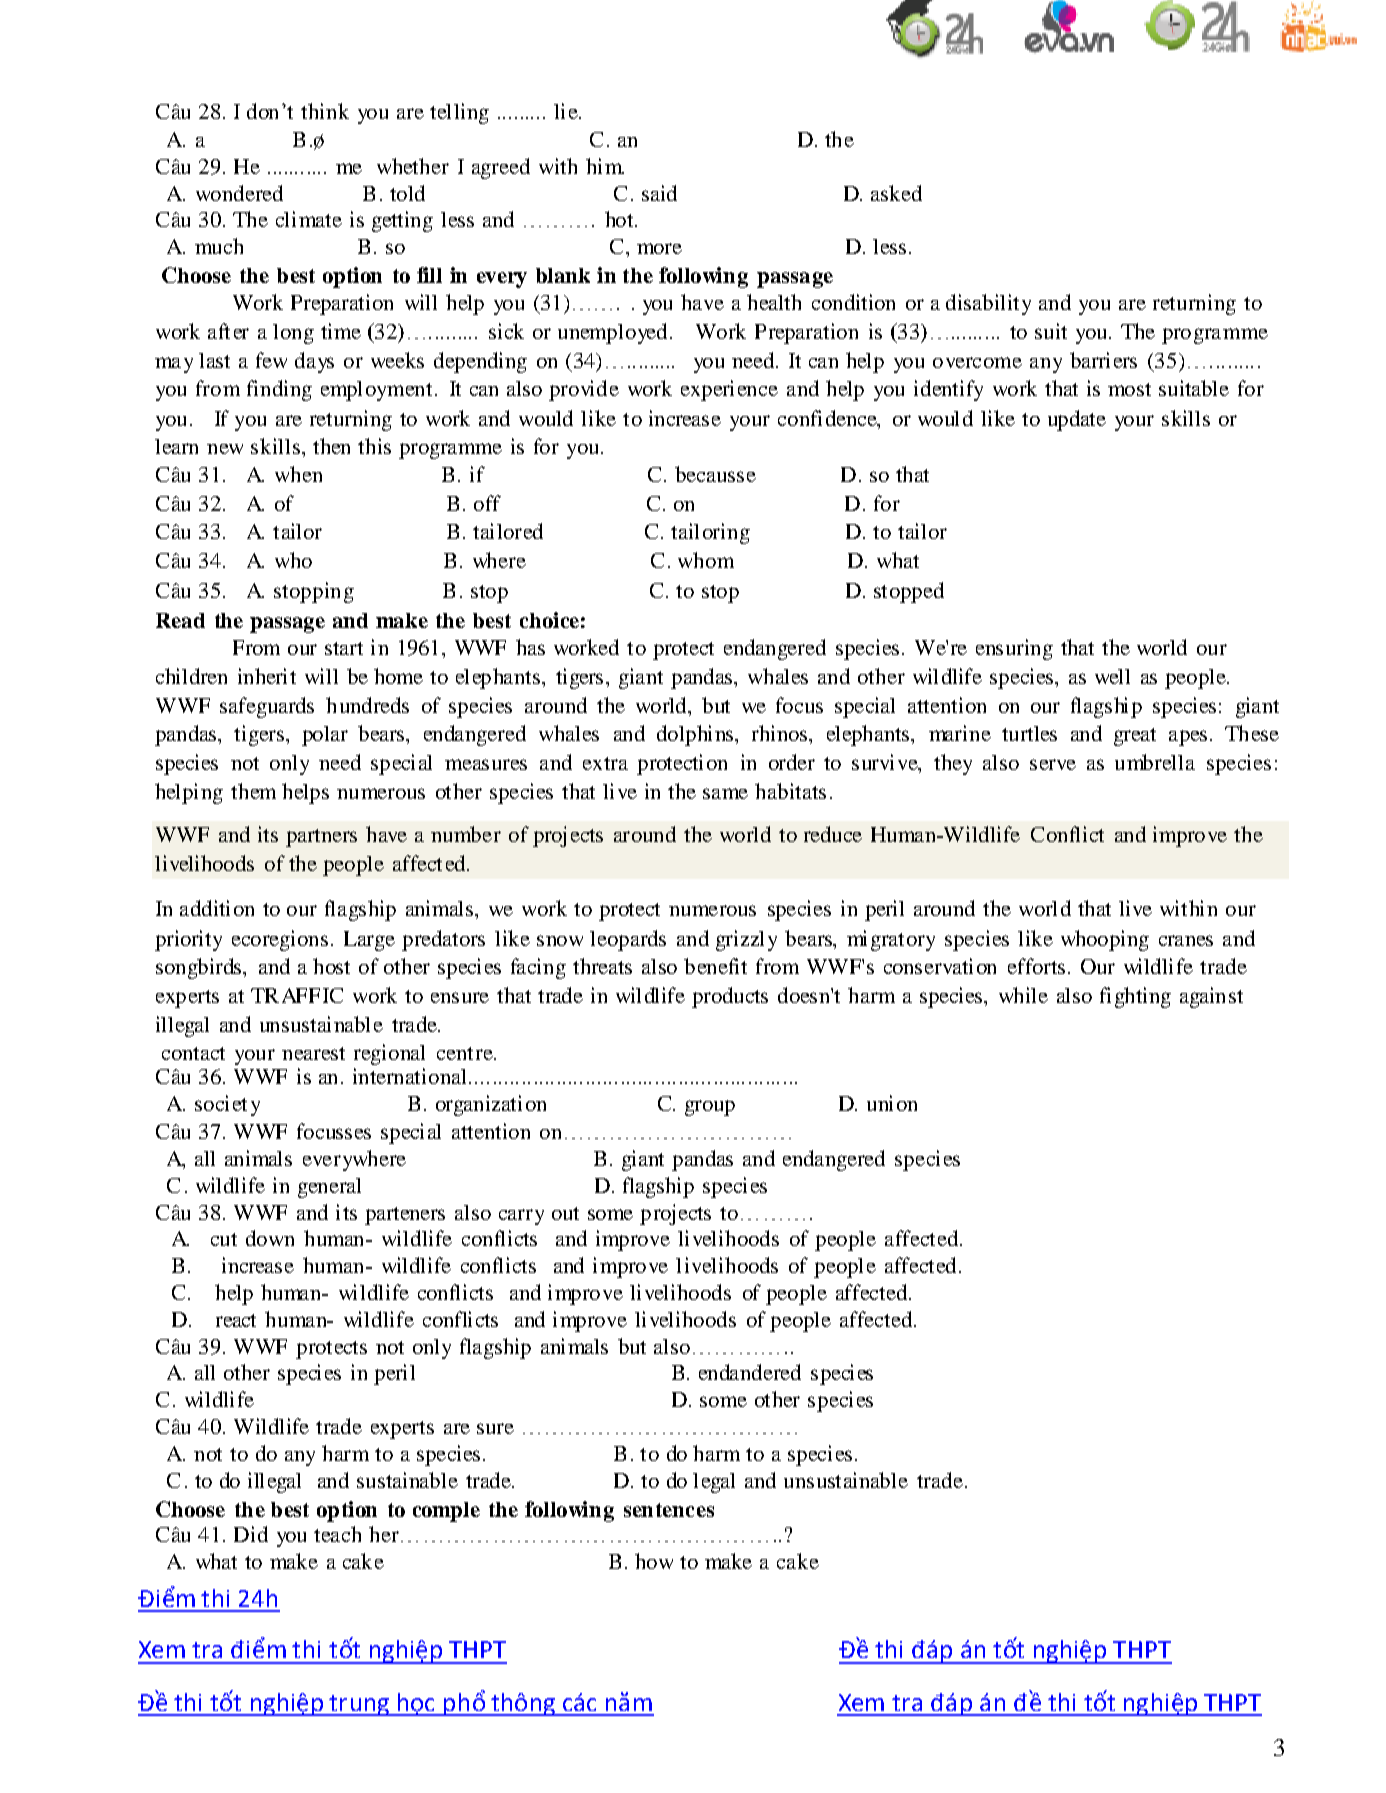  Describe the element at coordinates (1112, 676) in the image. I see `well` at that location.
